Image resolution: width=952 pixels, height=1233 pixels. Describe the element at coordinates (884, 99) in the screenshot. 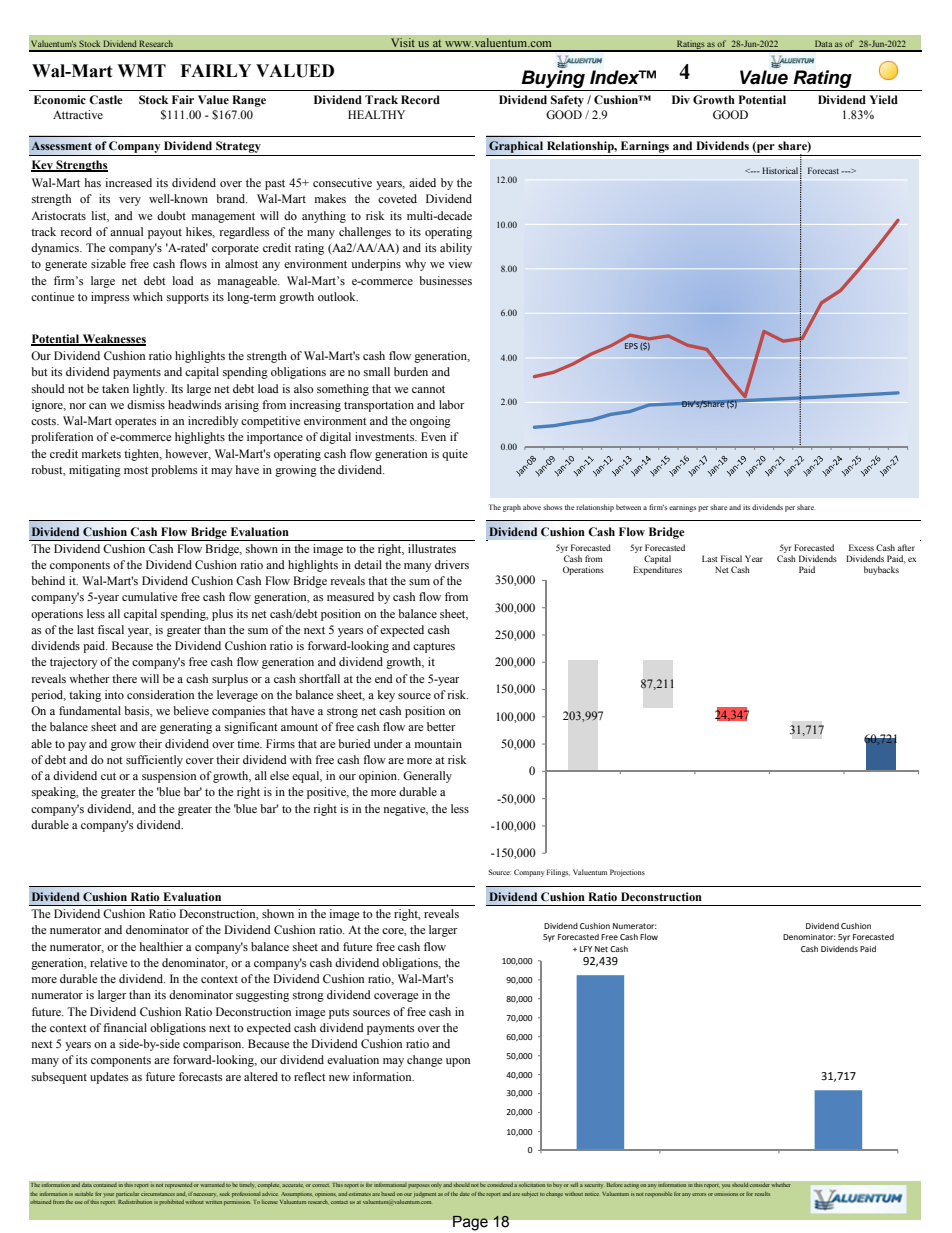

I see `Yield` at that location.
